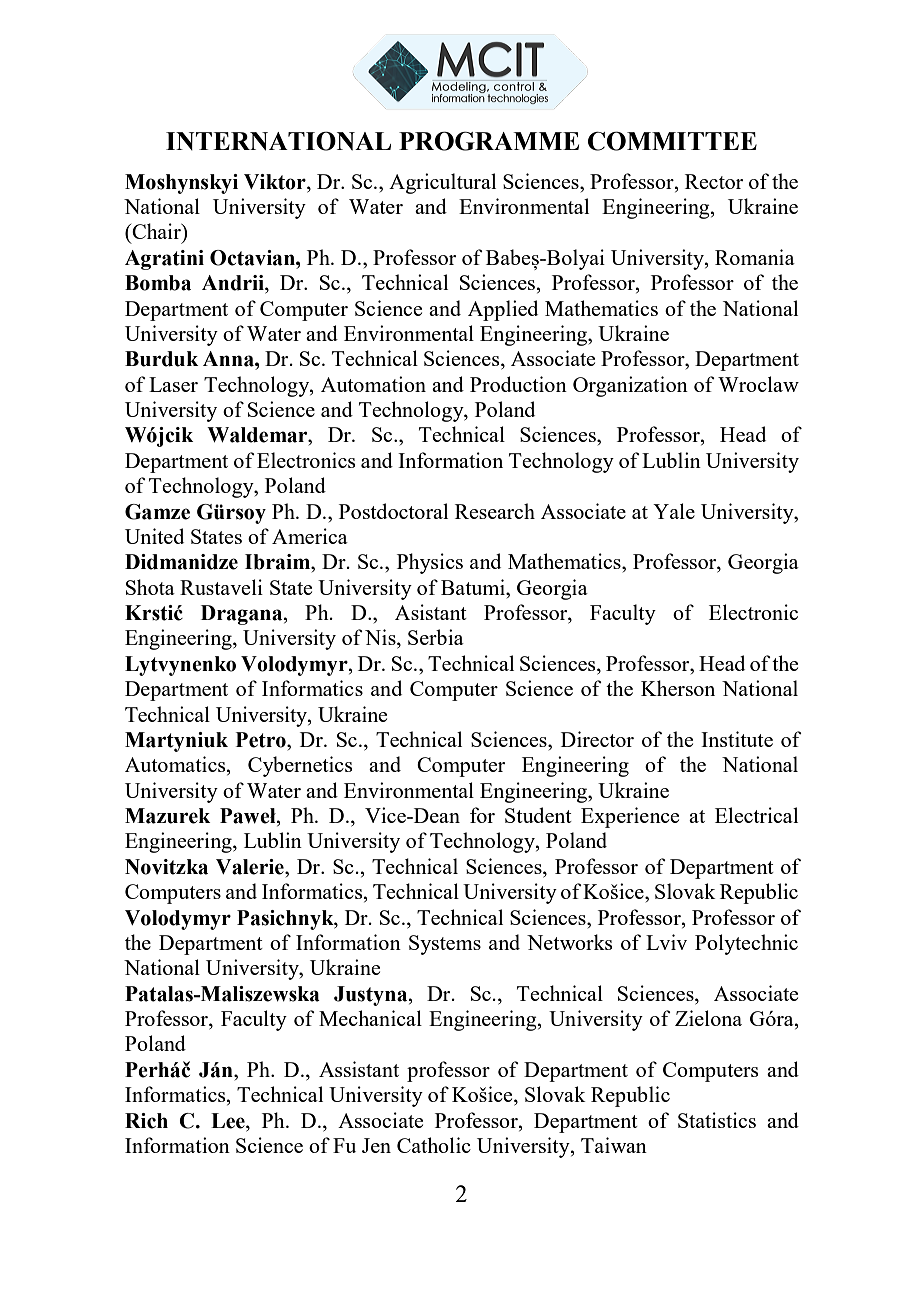  Describe the element at coordinates (262, 740) in the screenshot. I see `Petro` at that location.
